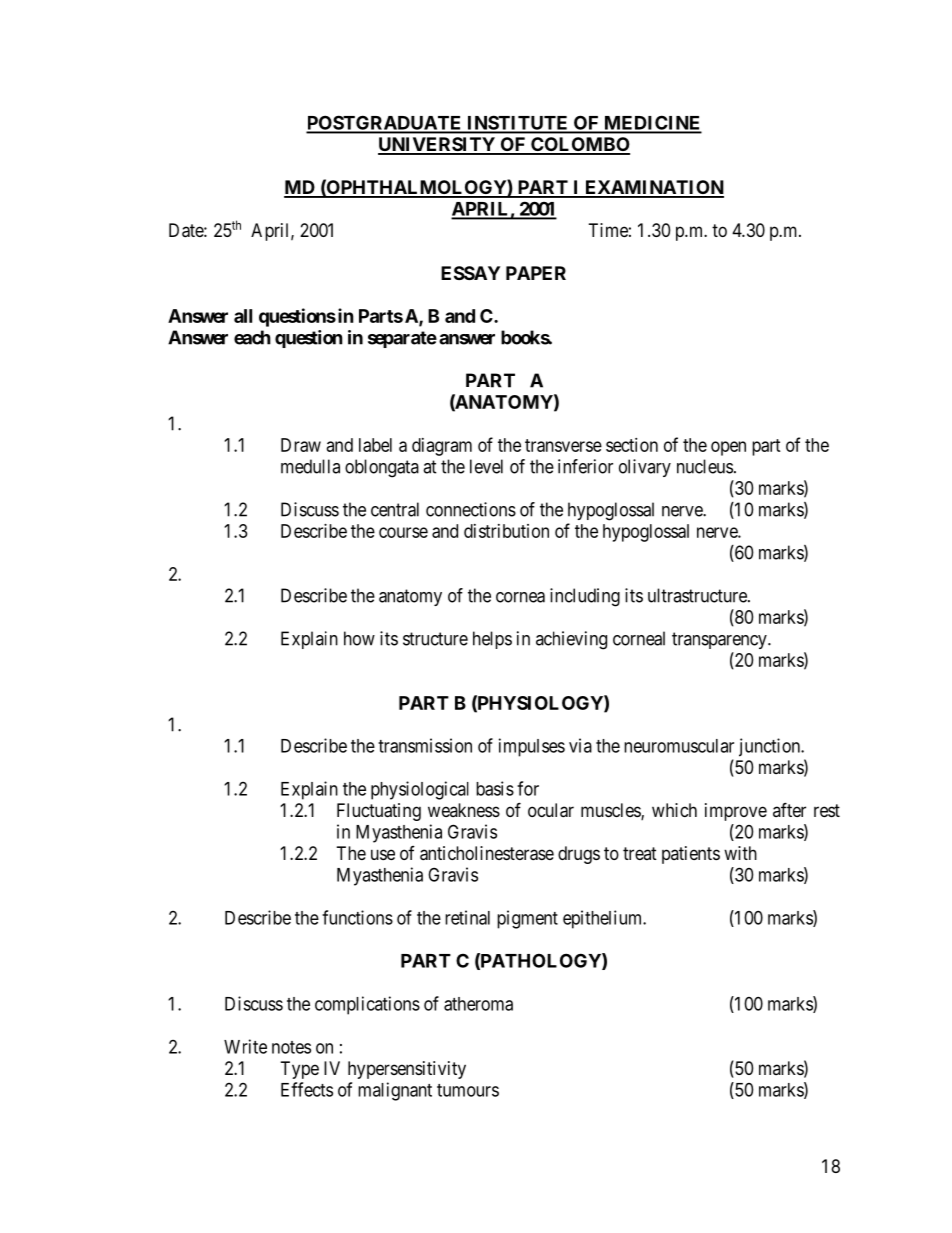  I want to click on transparency, so click(720, 640).
